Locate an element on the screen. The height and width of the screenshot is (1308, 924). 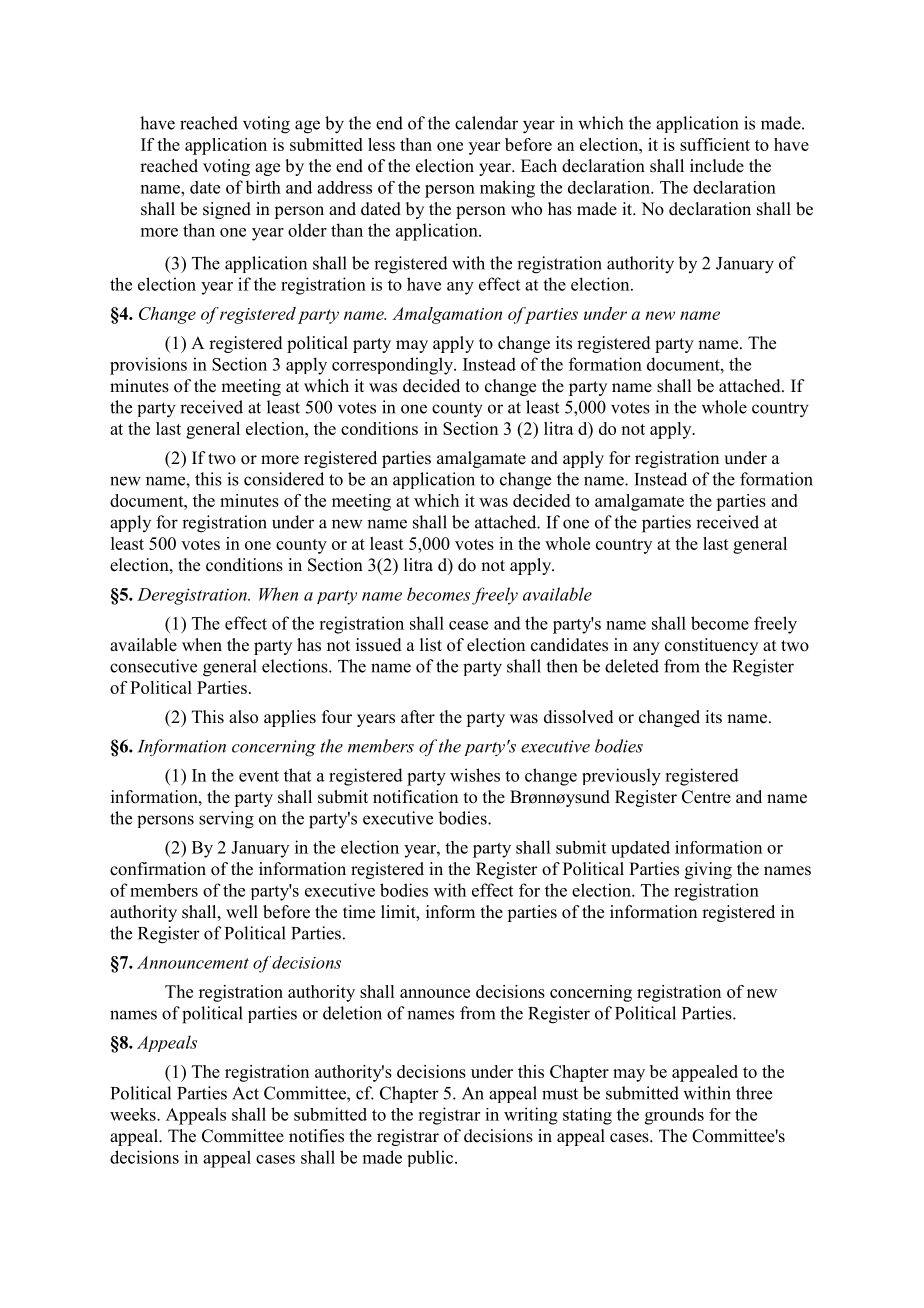
list is located at coordinates (431, 645).
